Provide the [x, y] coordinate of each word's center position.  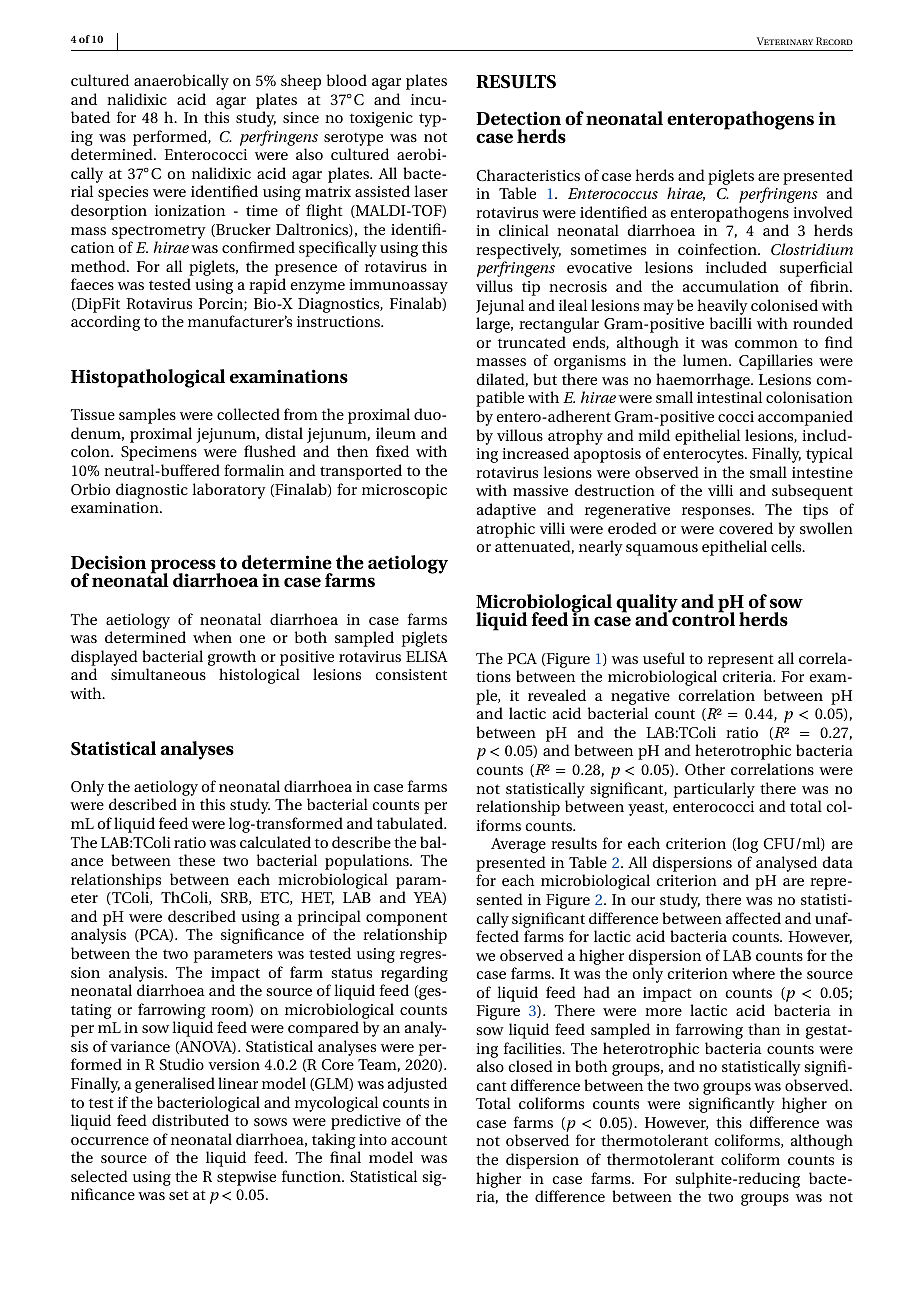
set [179, 1195]
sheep [301, 82]
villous [520, 435]
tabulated [411, 823]
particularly [714, 790]
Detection [518, 118]
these [197, 860]
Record [834, 41]
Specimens [159, 453]
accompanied [805, 418]
